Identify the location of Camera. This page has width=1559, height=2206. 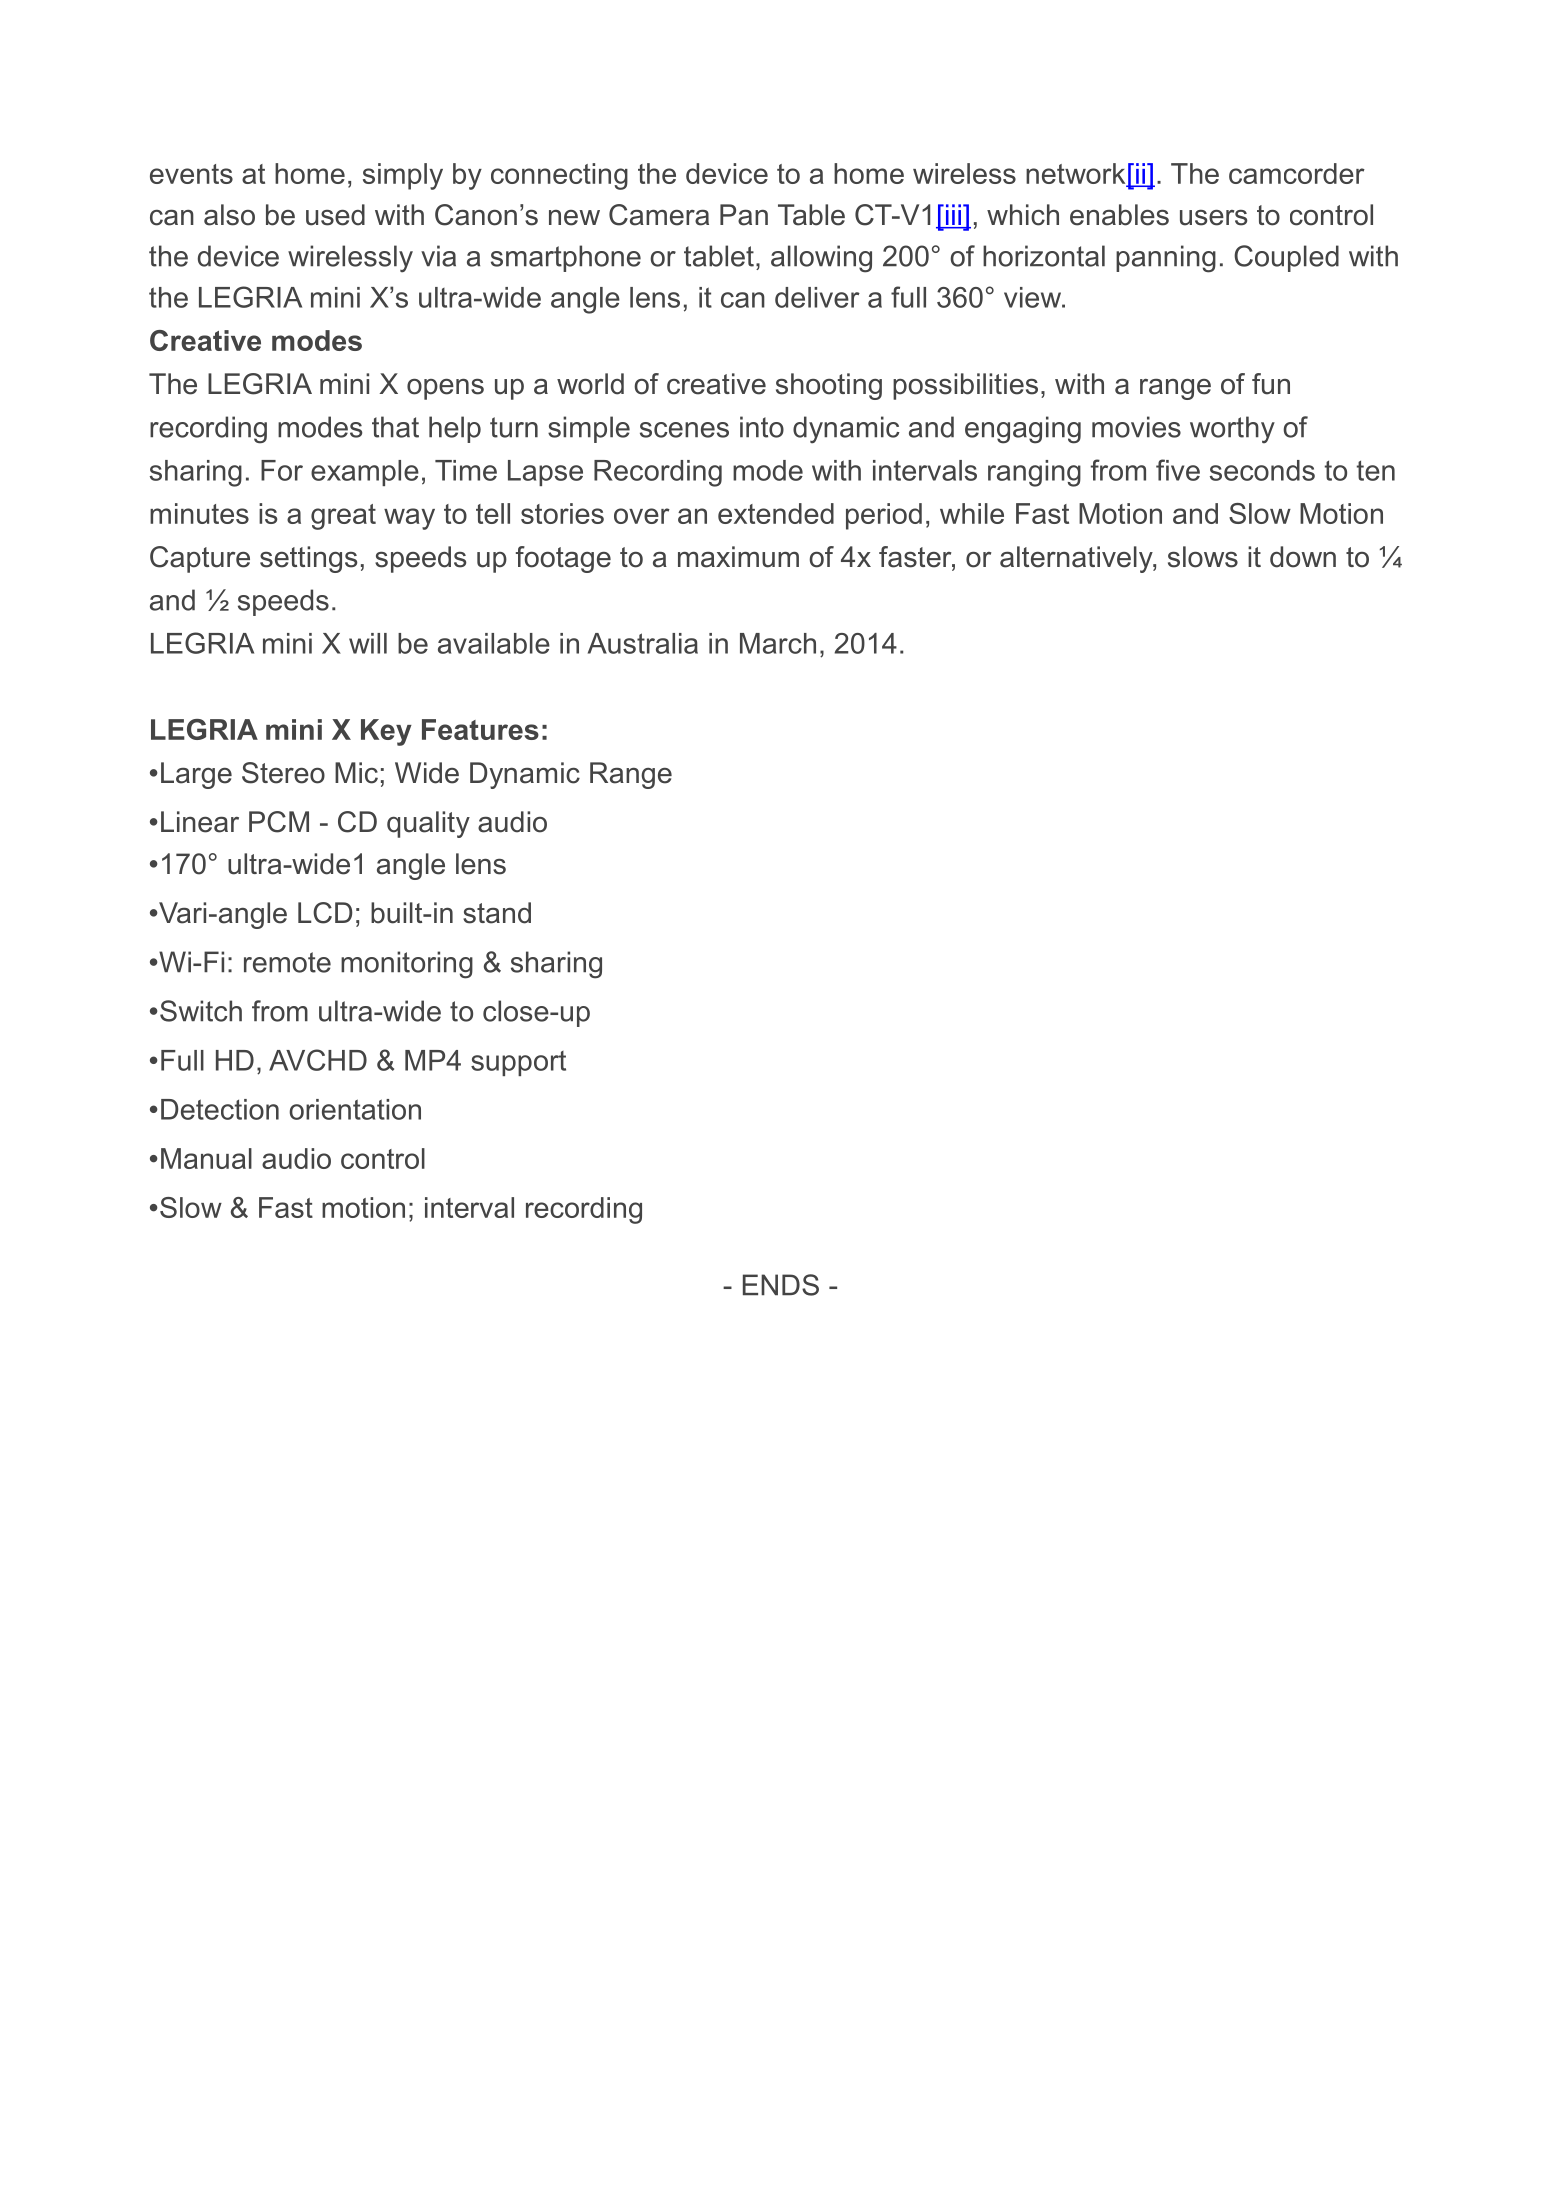
(659, 215).
